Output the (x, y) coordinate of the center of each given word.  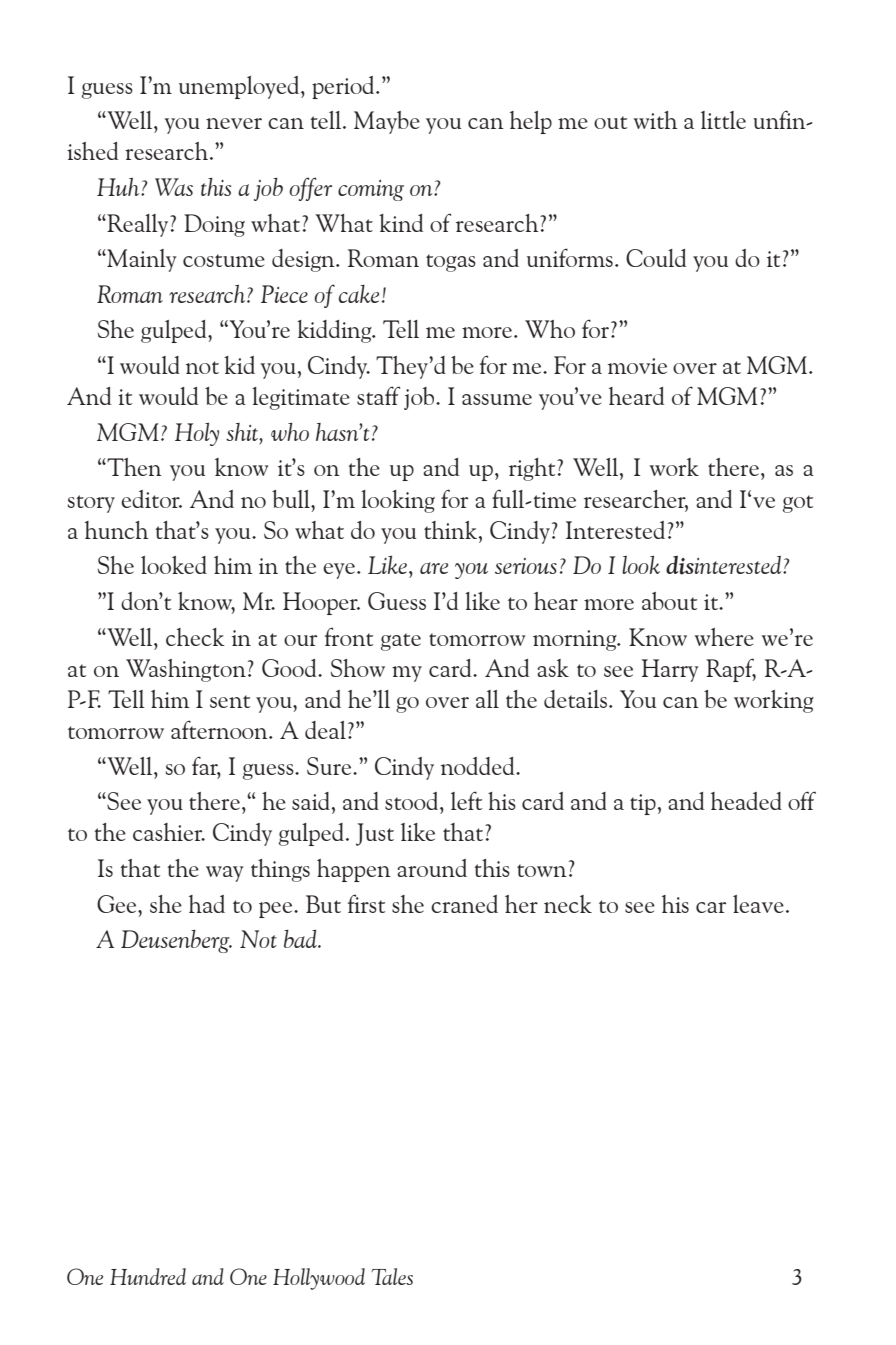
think (451, 530)
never (234, 123)
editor (151, 499)
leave (758, 904)
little (723, 120)
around (432, 868)
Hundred (148, 1276)
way (224, 874)
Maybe (387, 122)
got (798, 504)
